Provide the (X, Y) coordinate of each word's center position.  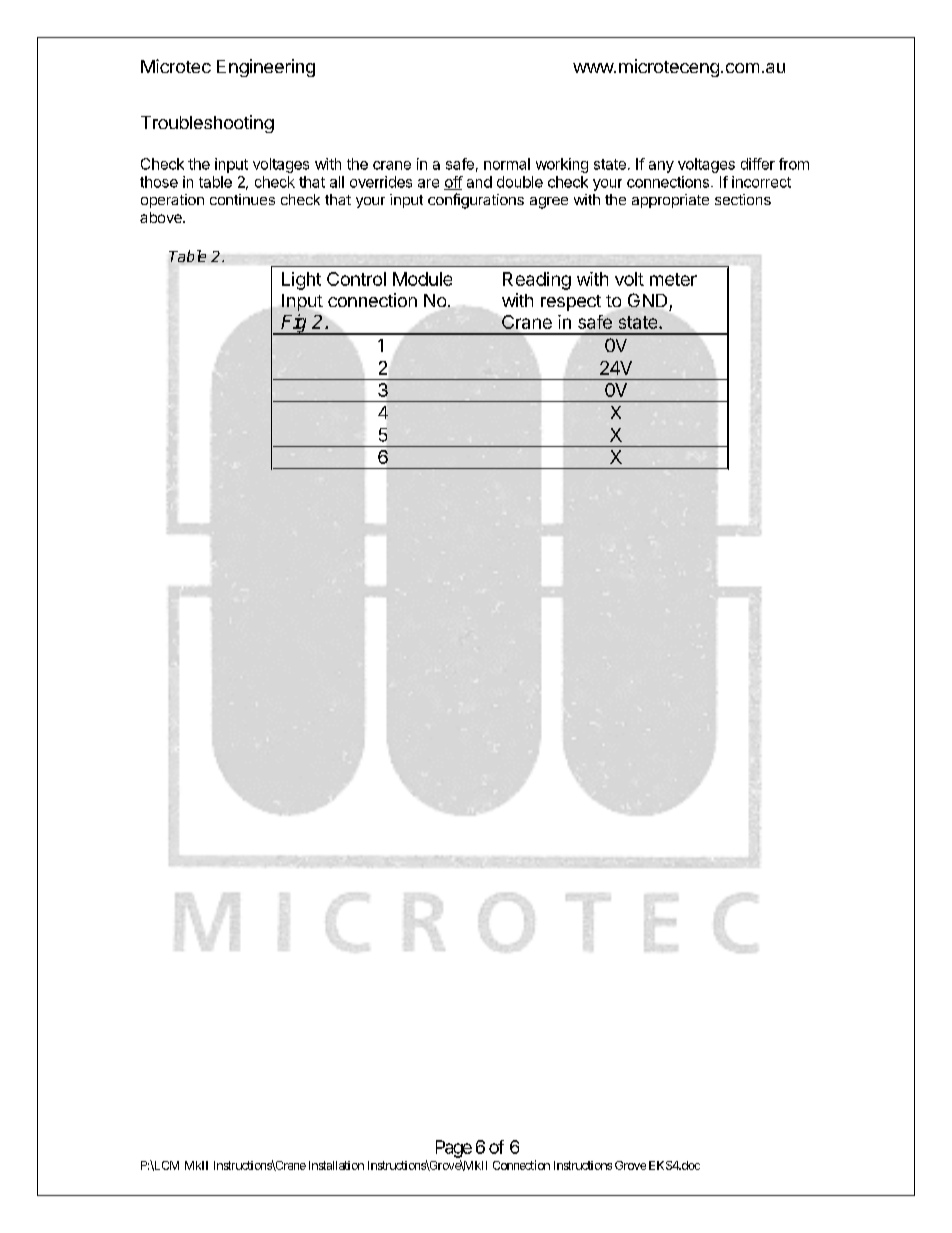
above (162, 217)
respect (571, 303)
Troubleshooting (207, 124)
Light (301, 281)
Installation (336, 1165)
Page (454, 1149)
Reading (537, 281)
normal (507, 164)
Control (356, 279)
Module (422, 279)
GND (647, 300)
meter (673, 279)
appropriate (670, 201)
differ (758, 164)
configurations (476, 201)
